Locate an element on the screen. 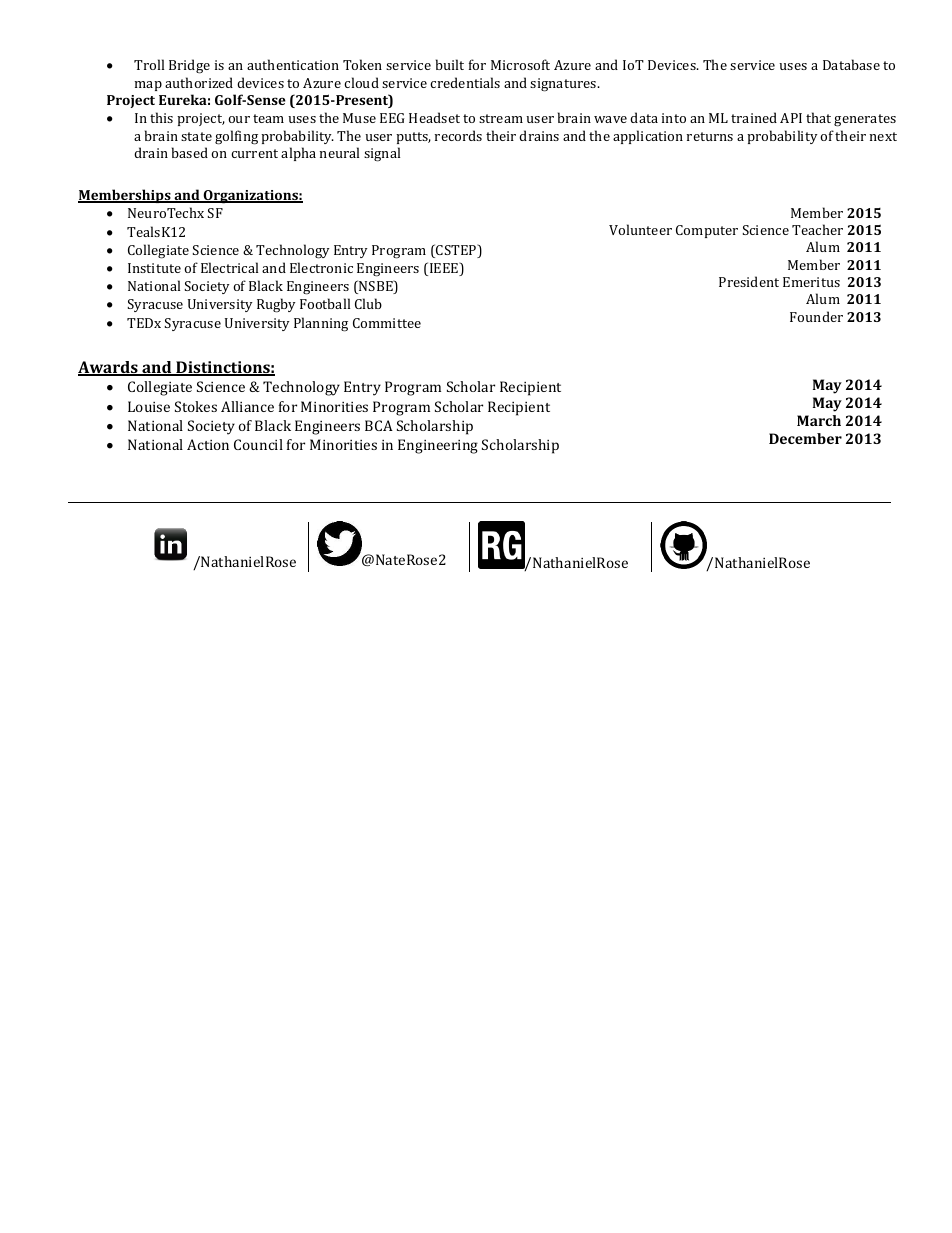  Founder is located at coordinates (816, 316).
